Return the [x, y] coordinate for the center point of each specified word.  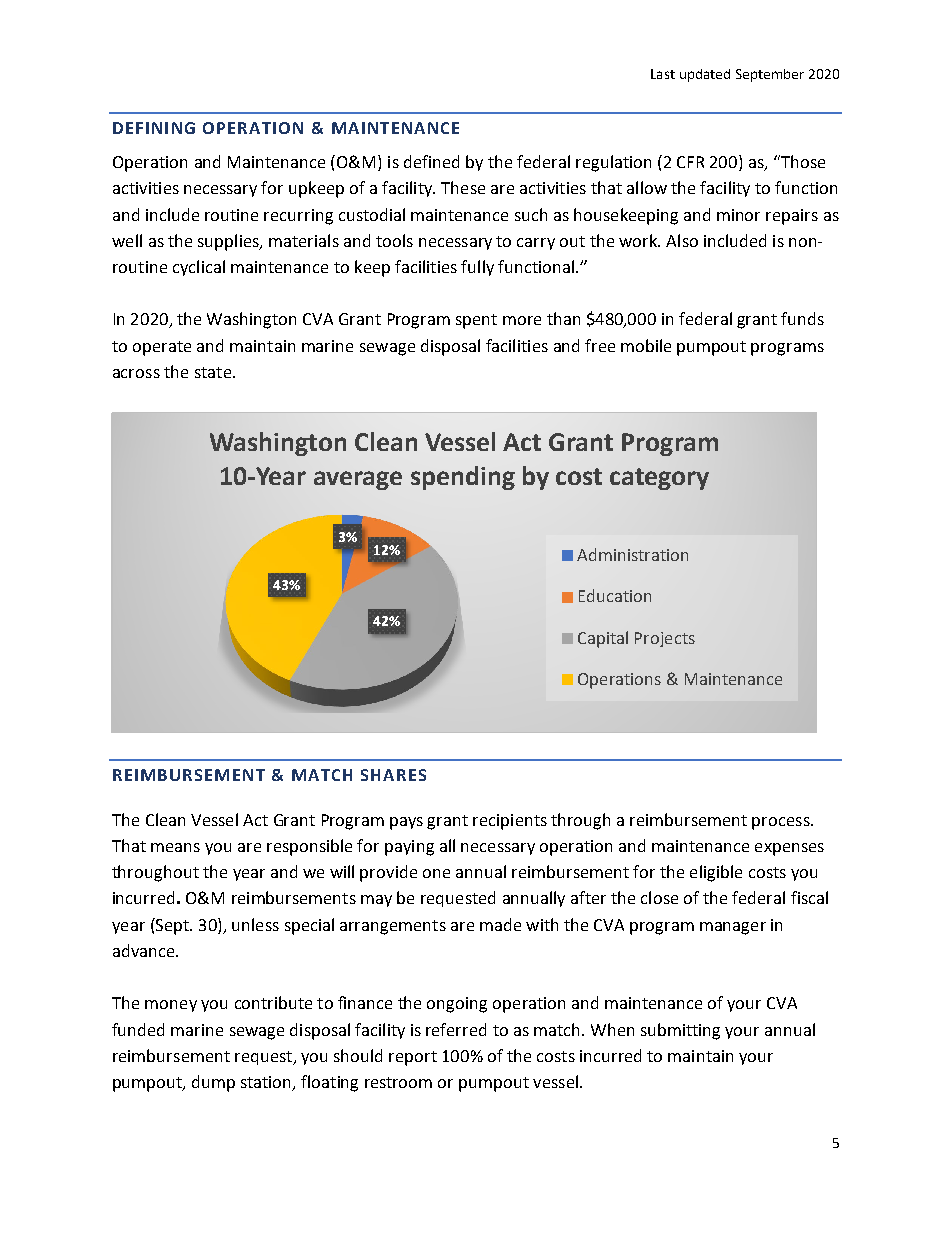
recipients [510, 822]
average [358, 480]
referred [456, 1029]
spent [476, 321]
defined [431, 161]
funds [802, 318]
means [175, 847]
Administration [632, 554]
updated [705, 75]
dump [213, 1083]
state [213, 372]
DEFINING [154, 128]
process [782, 823]
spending [463, 478]
